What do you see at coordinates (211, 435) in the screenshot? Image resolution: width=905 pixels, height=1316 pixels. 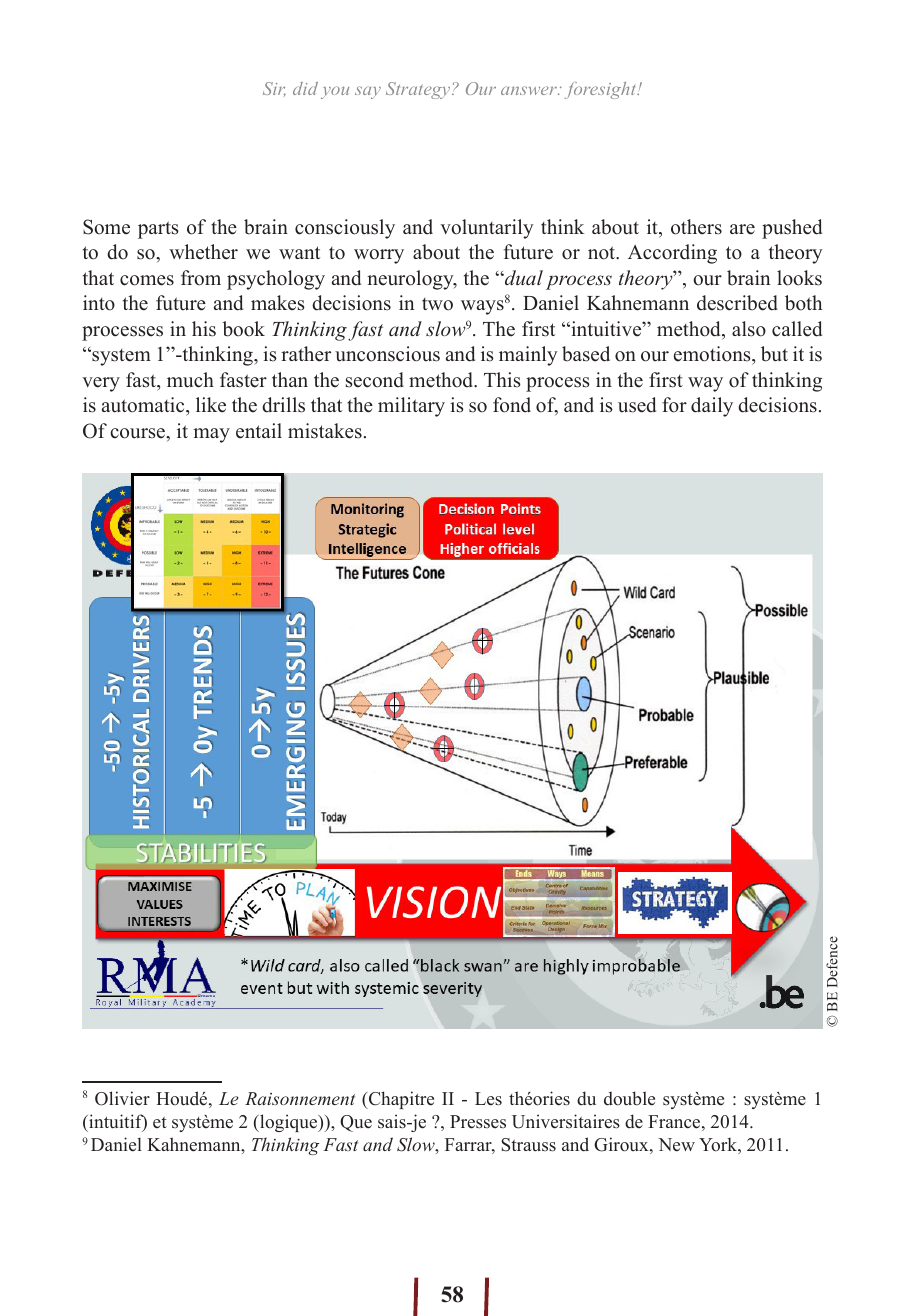 I see `may` at bounding box center [211, 435].
